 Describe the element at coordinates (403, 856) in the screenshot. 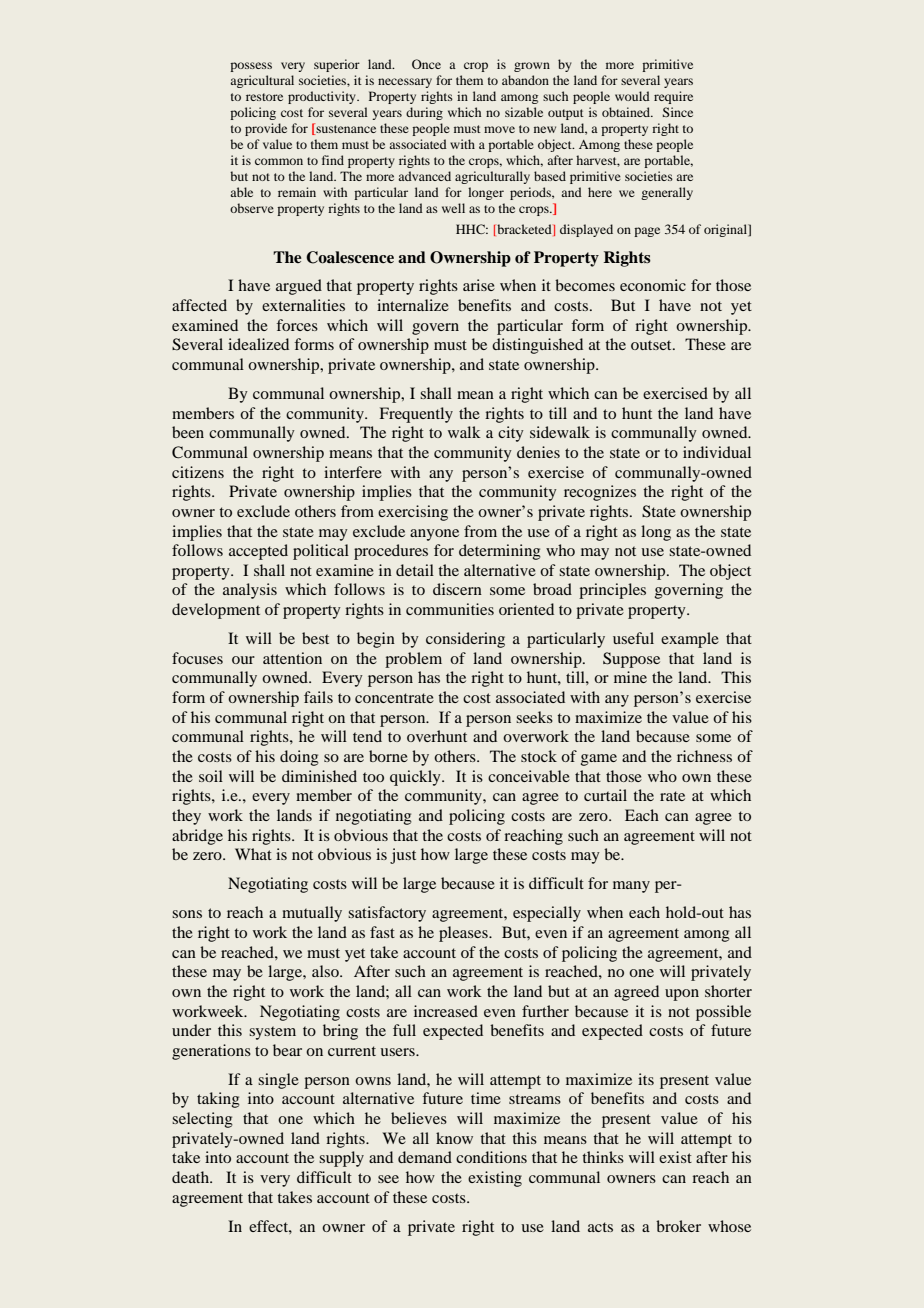

I see `just` at that location.
